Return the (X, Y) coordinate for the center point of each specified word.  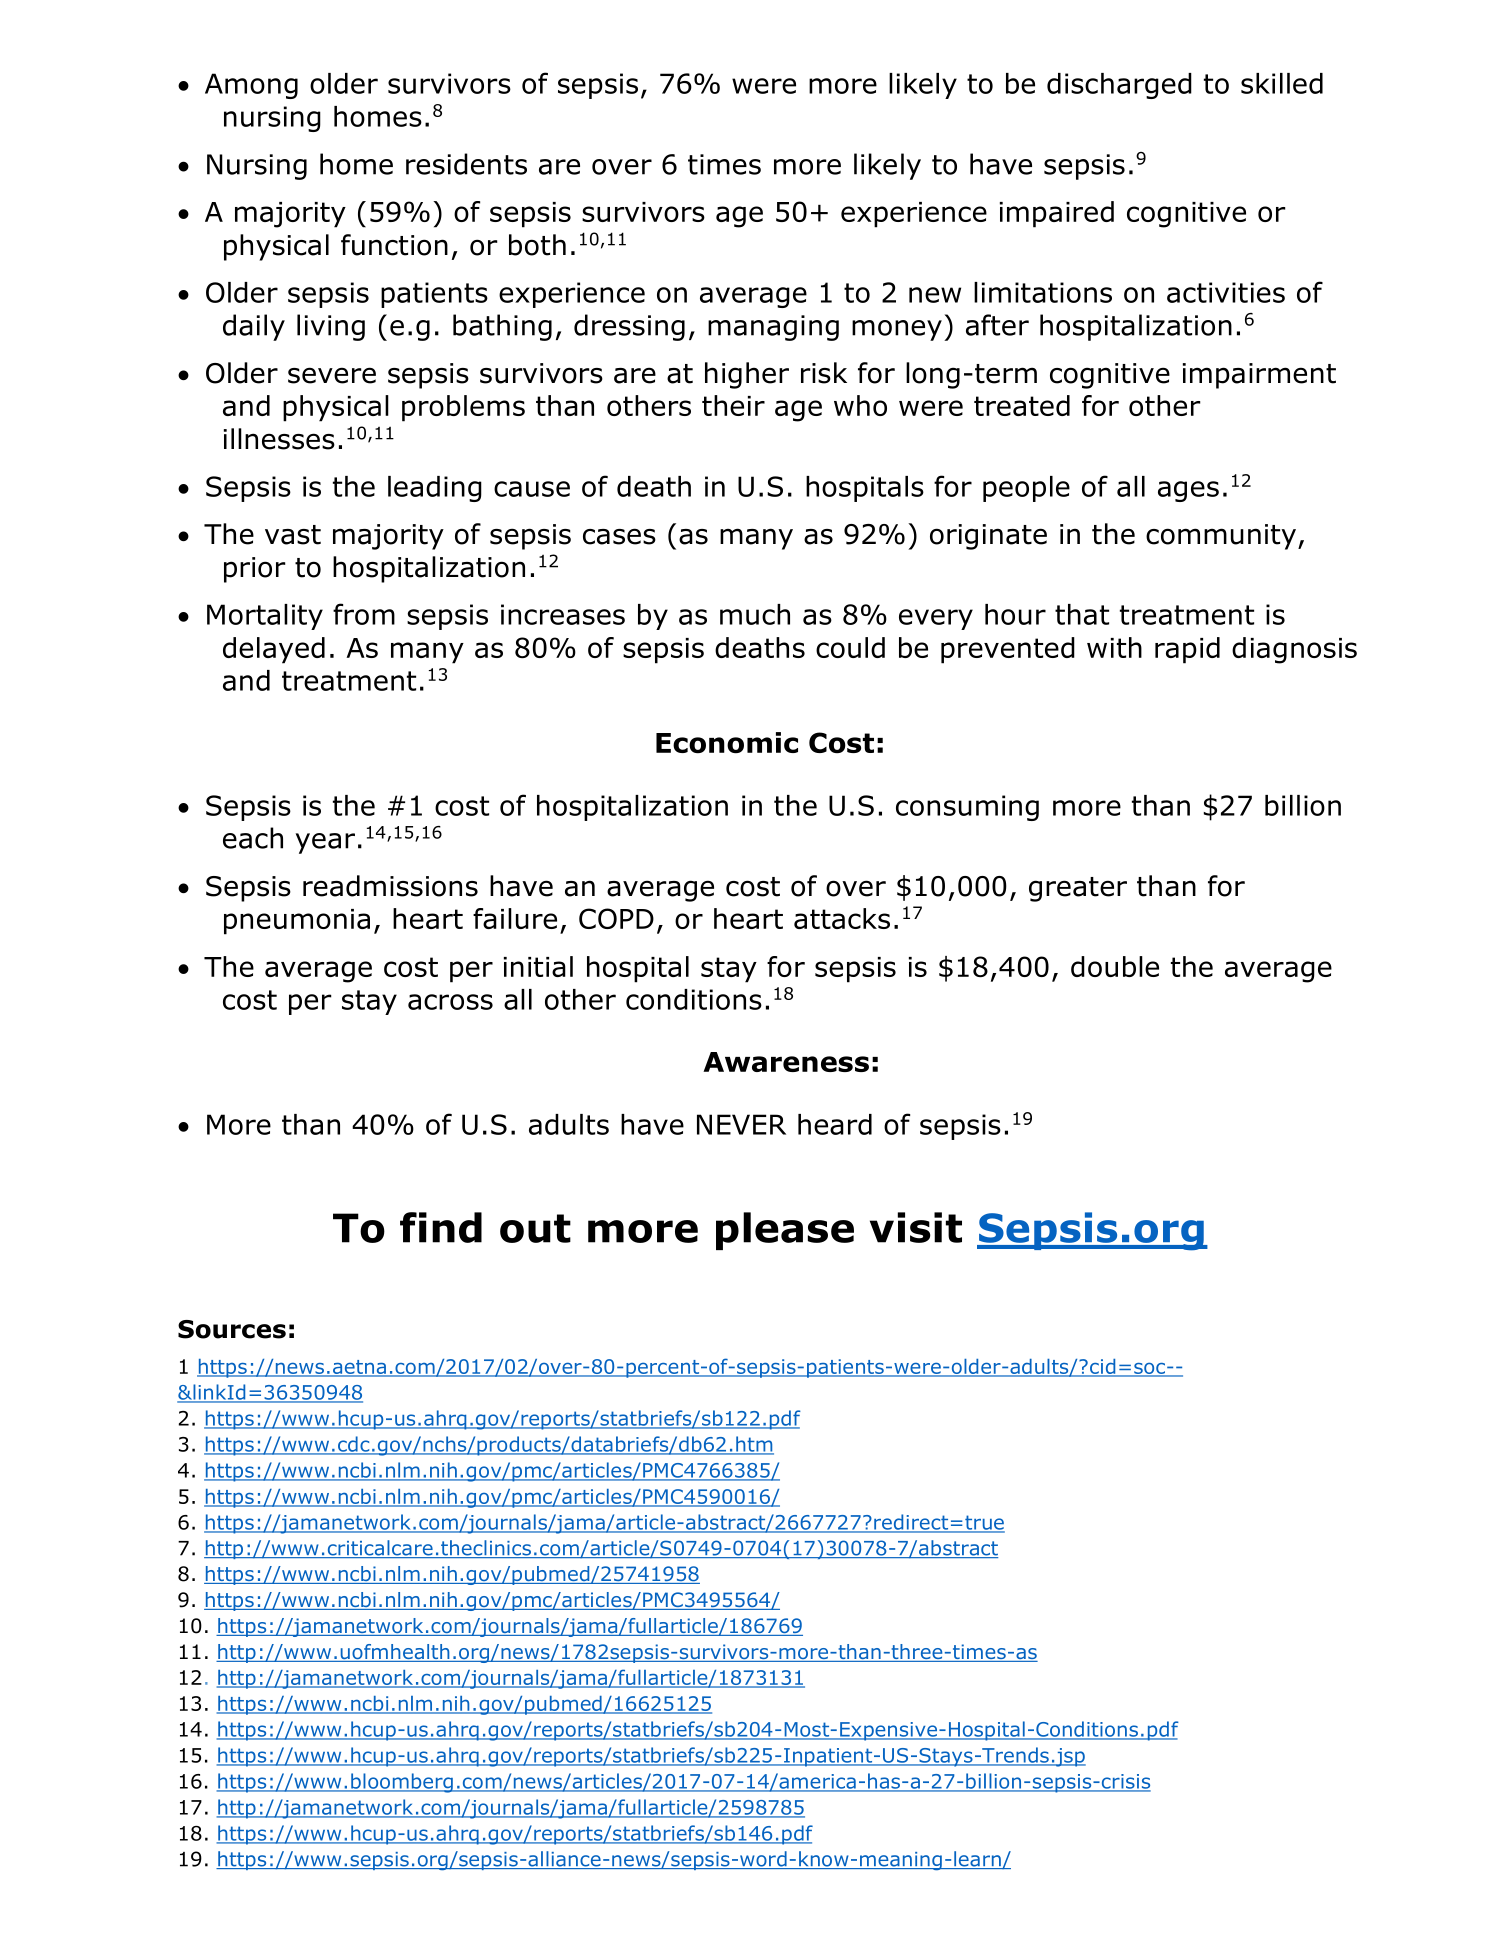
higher (747, 375)
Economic (727, 743)
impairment (1259, 376)
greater (1078, 889)
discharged (1119, 86)
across (450, 1002)
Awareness (786, 1062)
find (441, 1227)
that (1082, 614)
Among (251, 86)
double (1115, 966)
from (364, 614)
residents (466, 164)
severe (332, 375)
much (755, 614)
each (253, 838)
